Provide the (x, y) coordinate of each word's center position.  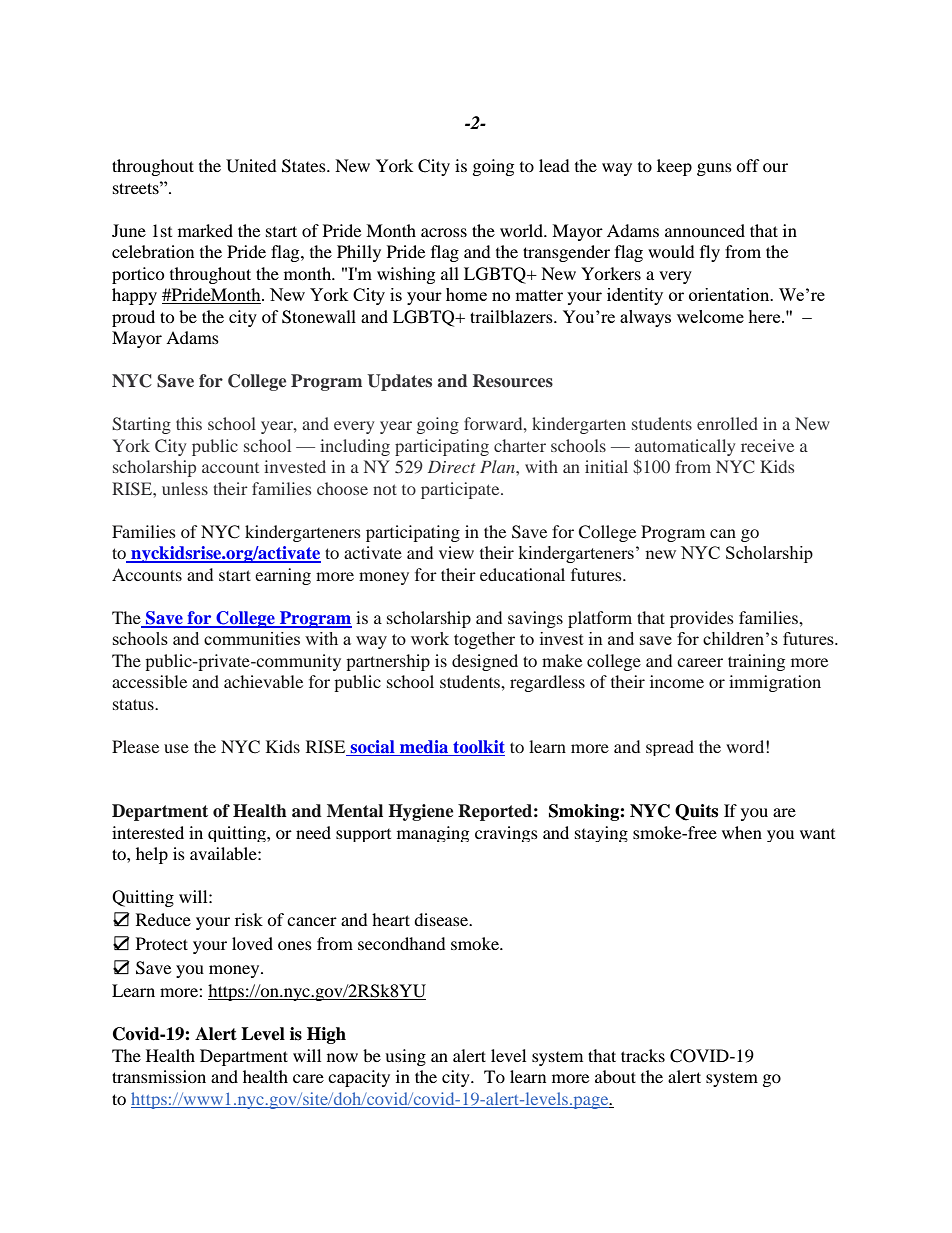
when (742, 832)
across (444, 232)
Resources (513, 381)
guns (714, 169)
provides (702, 619)
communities (252, 638)
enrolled (727, 423)
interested (148, 832)
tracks (643, 1055)
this (189, 423)
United (251, 166)
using (405, 1057)
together (484, 640)
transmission (159, 1076)
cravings (506, 834)
